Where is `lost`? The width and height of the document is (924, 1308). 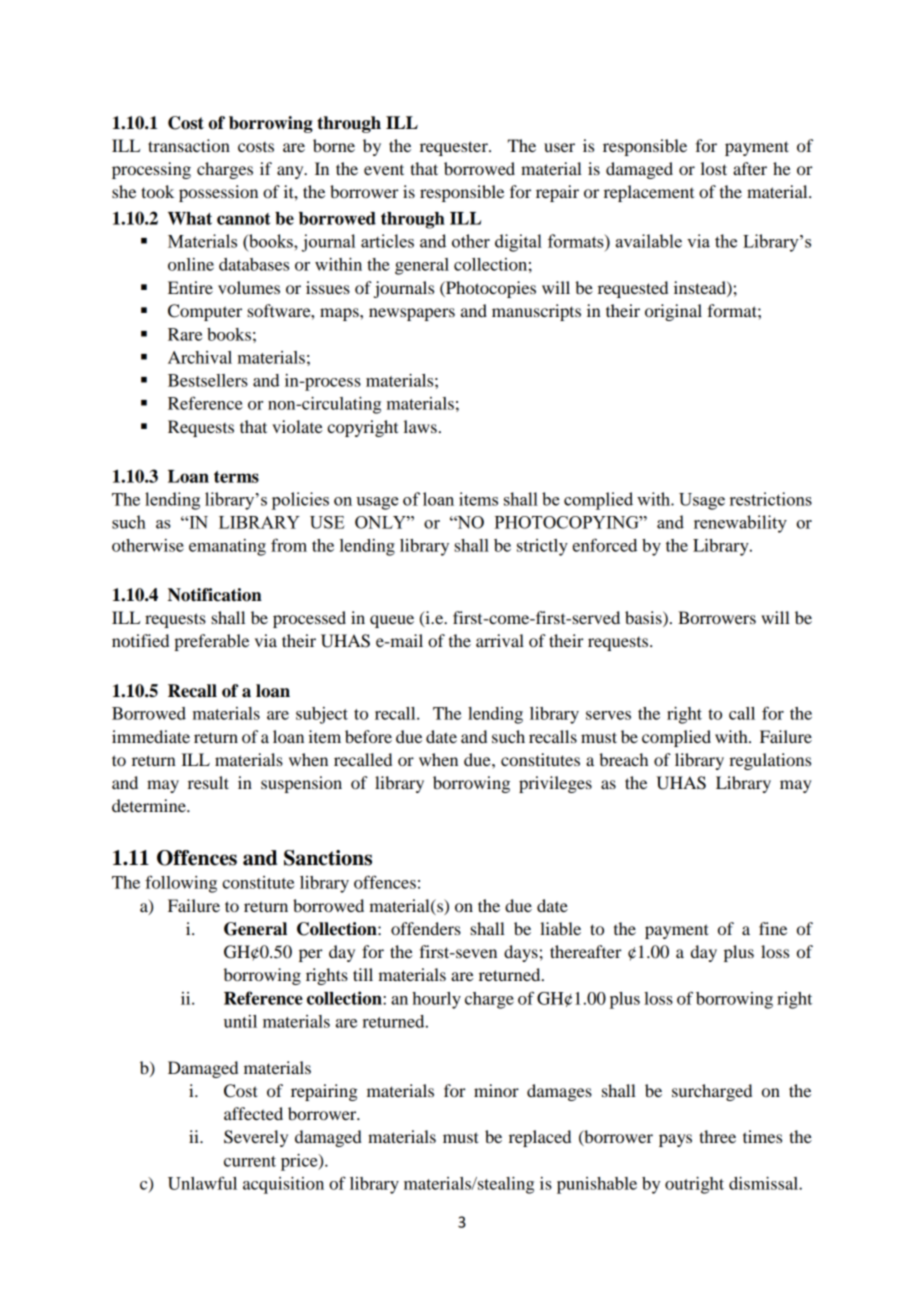
lost is located at coordinates (714, 168).
